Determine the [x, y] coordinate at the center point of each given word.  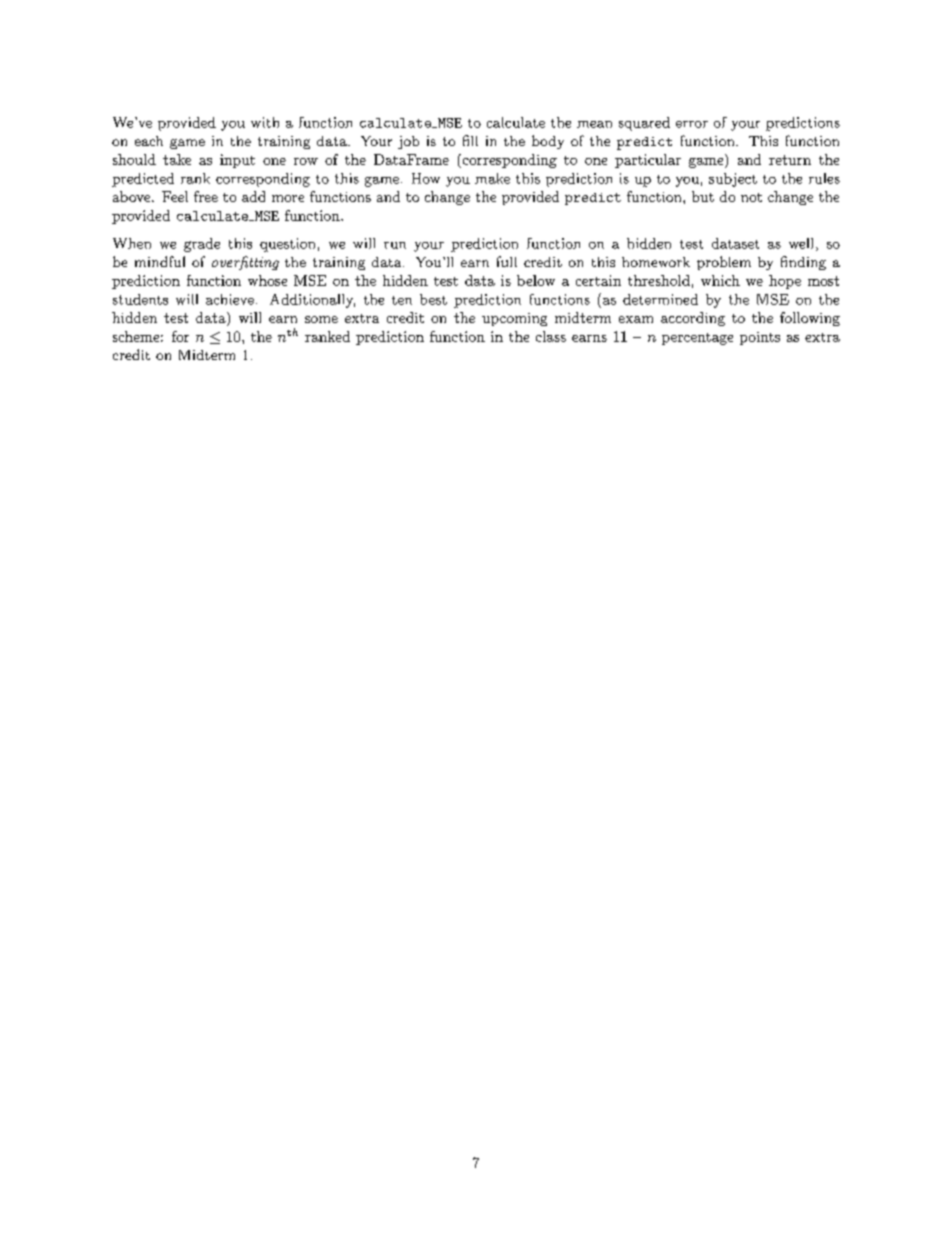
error [692, 124]
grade [202, 245]
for [180, 336]
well [801, 243]
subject [733, 180]
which [720, 280]
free [206, 196]
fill [470, 140]
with [265, 122]
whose [267, 280]
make [492, 178]
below [536, 280]
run [395, 245]
